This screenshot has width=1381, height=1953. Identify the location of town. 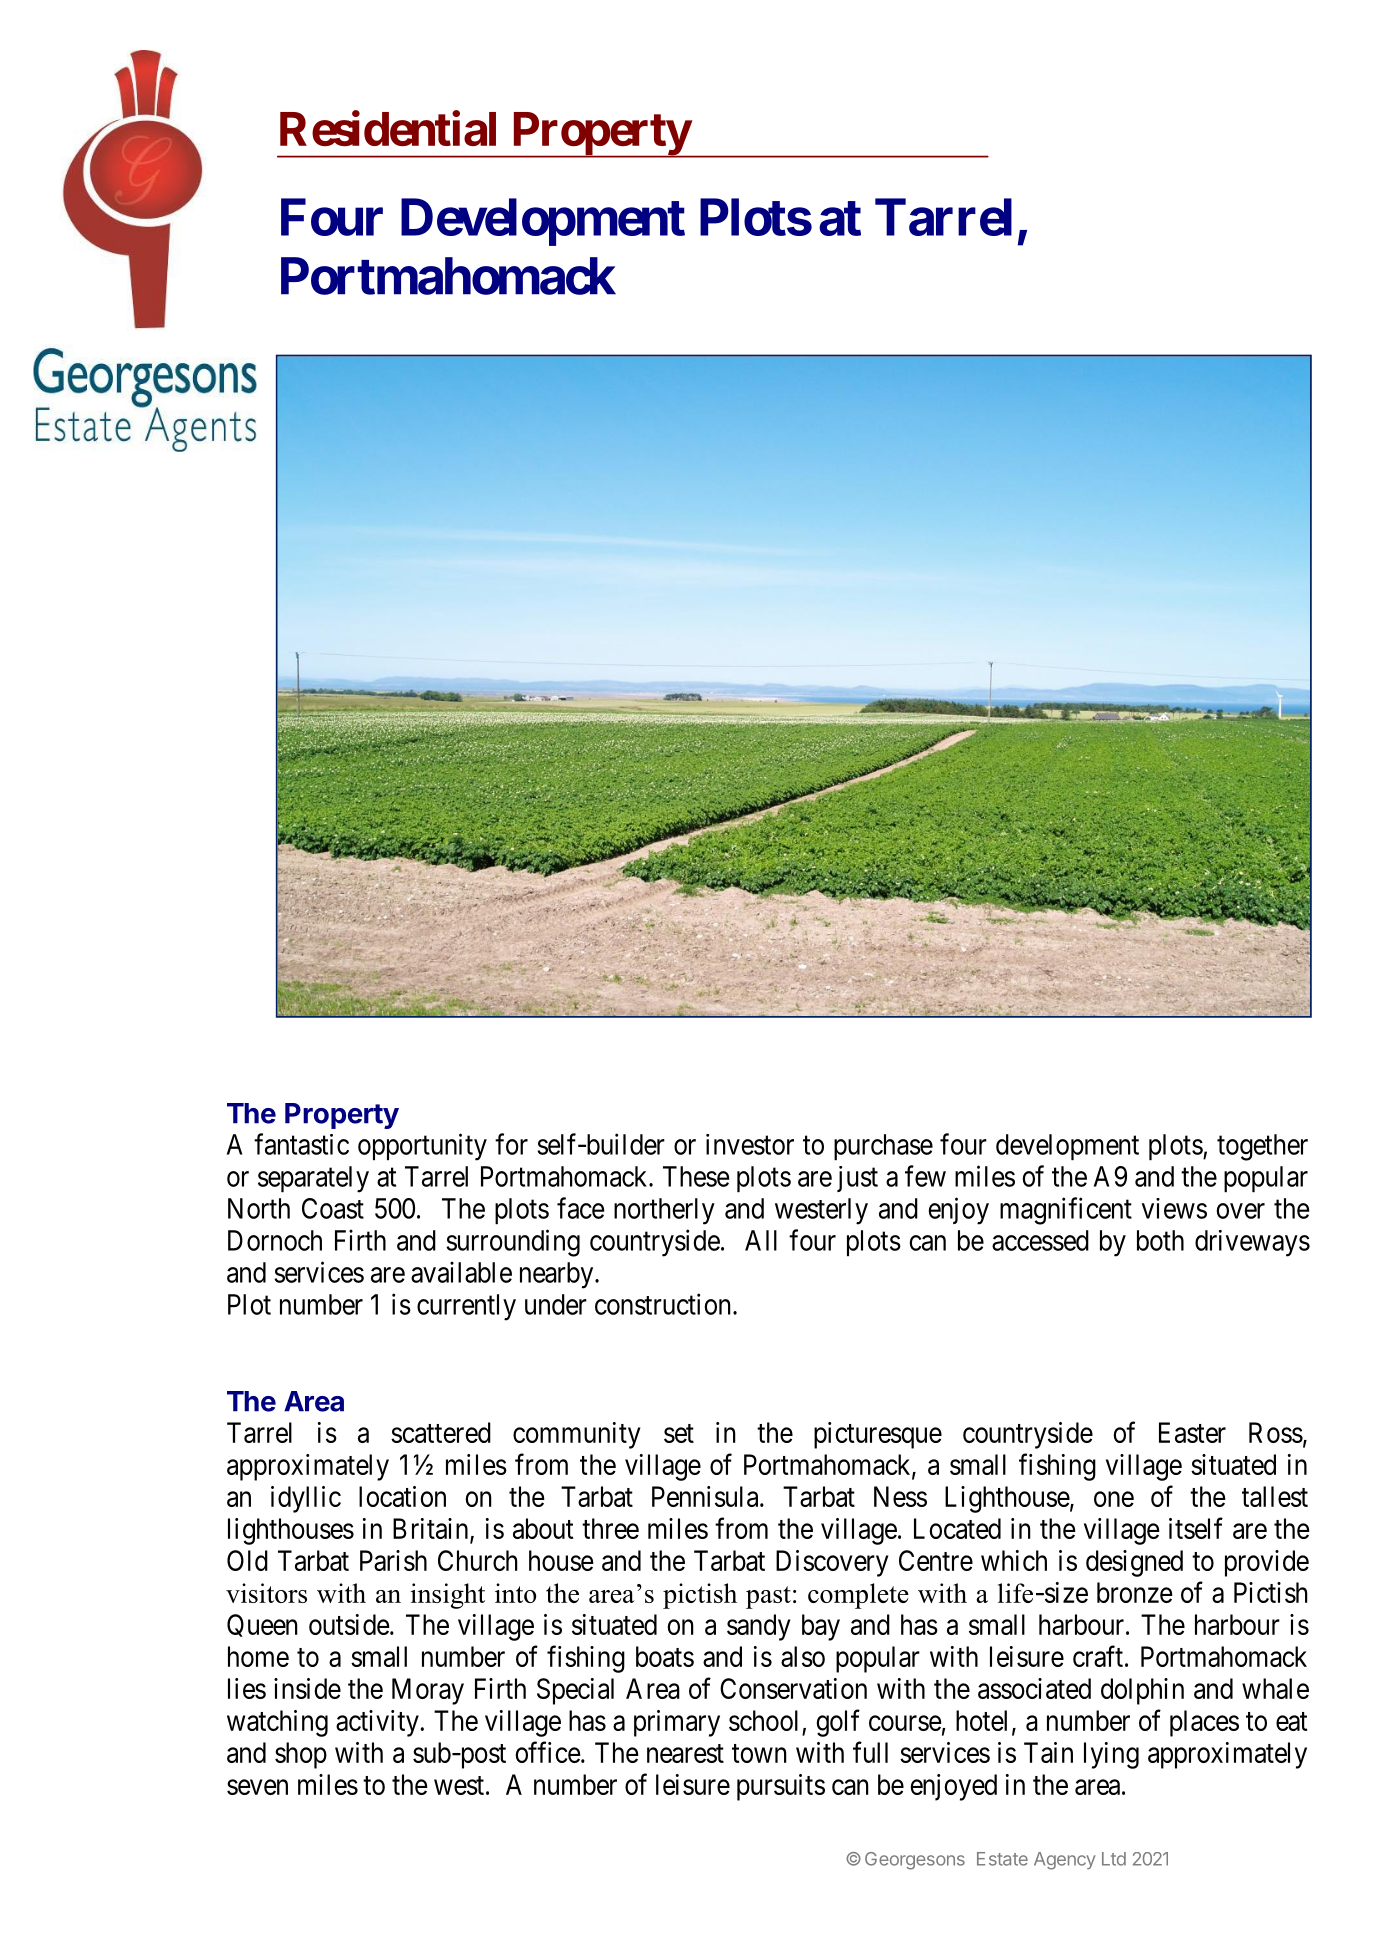
(759, 1753).
